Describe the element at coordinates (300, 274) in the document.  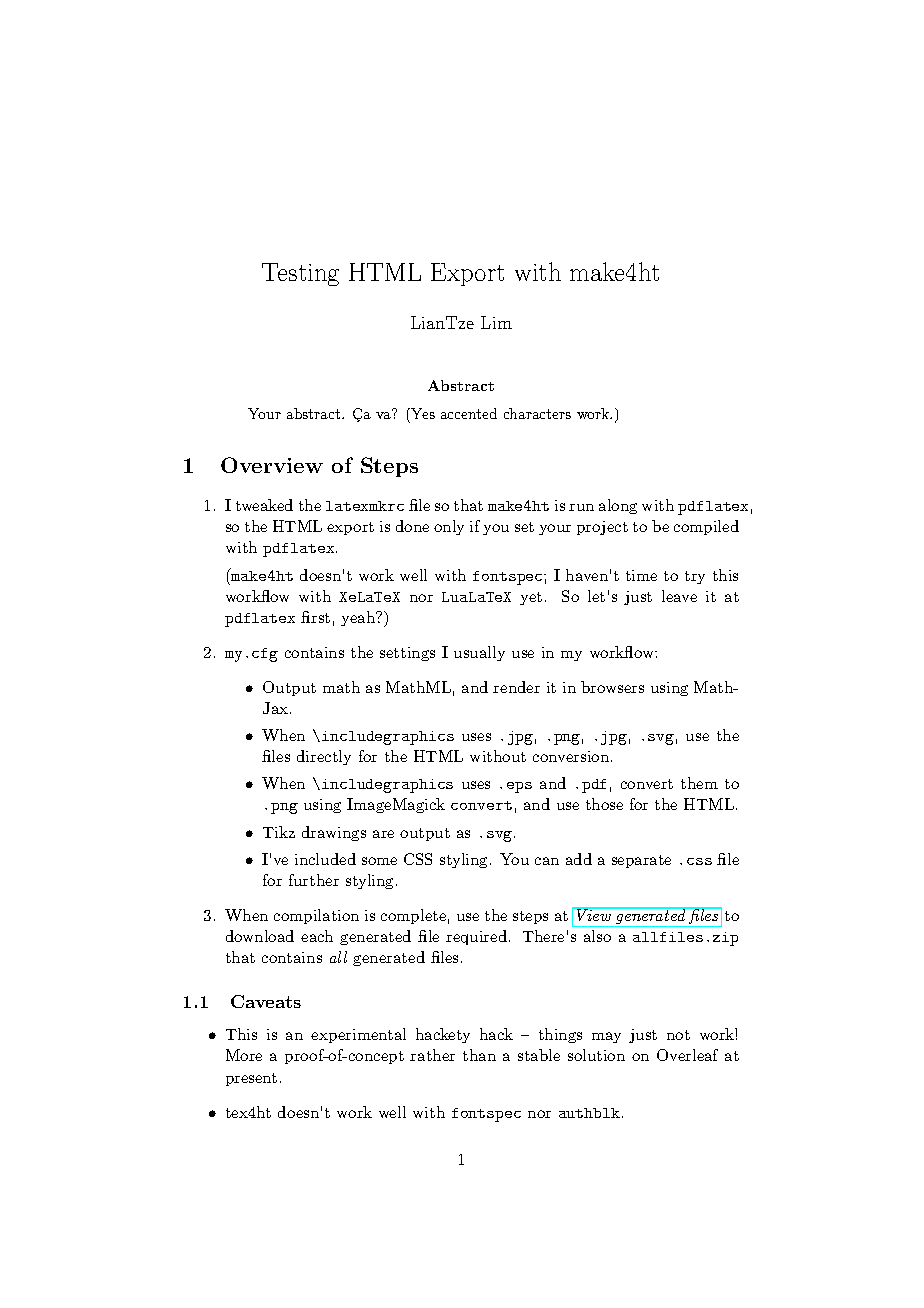
I see `Testing` at that location.
